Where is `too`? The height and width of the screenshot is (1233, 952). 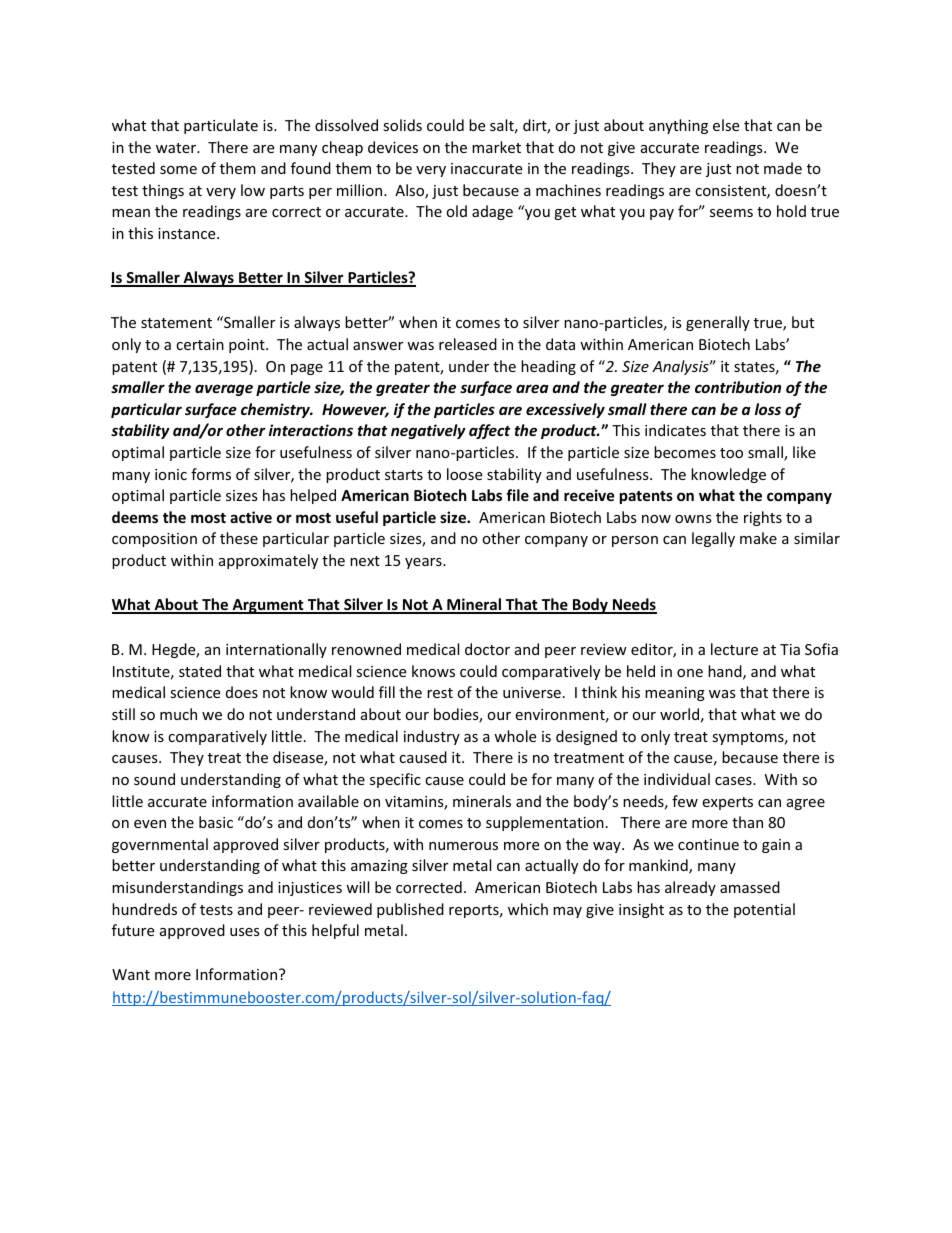
too is located at coordinates (731, 453).
